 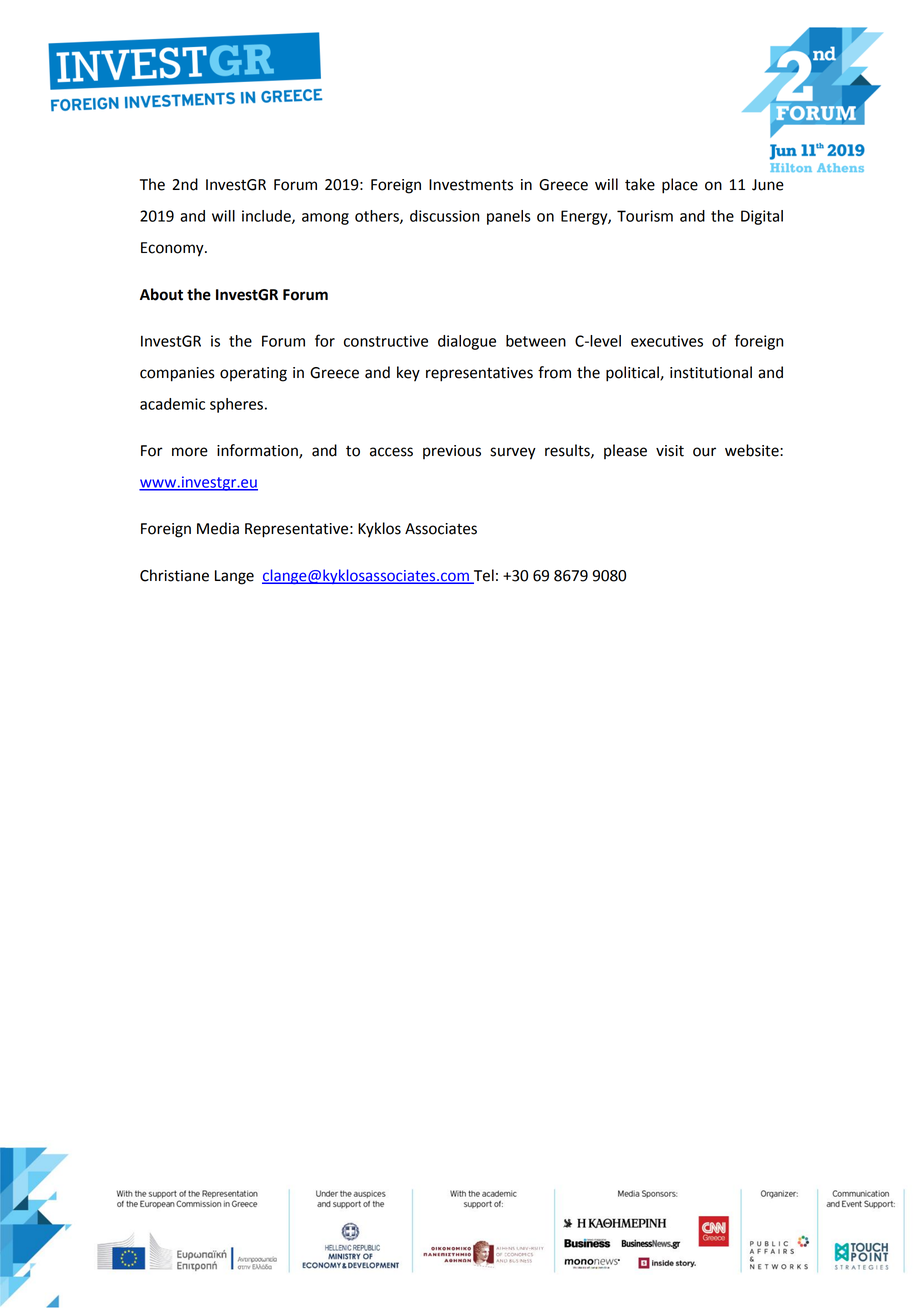 What do you see at coordinates (680, 186) in the document?
I see `place` at bounding box center [680, 186].
